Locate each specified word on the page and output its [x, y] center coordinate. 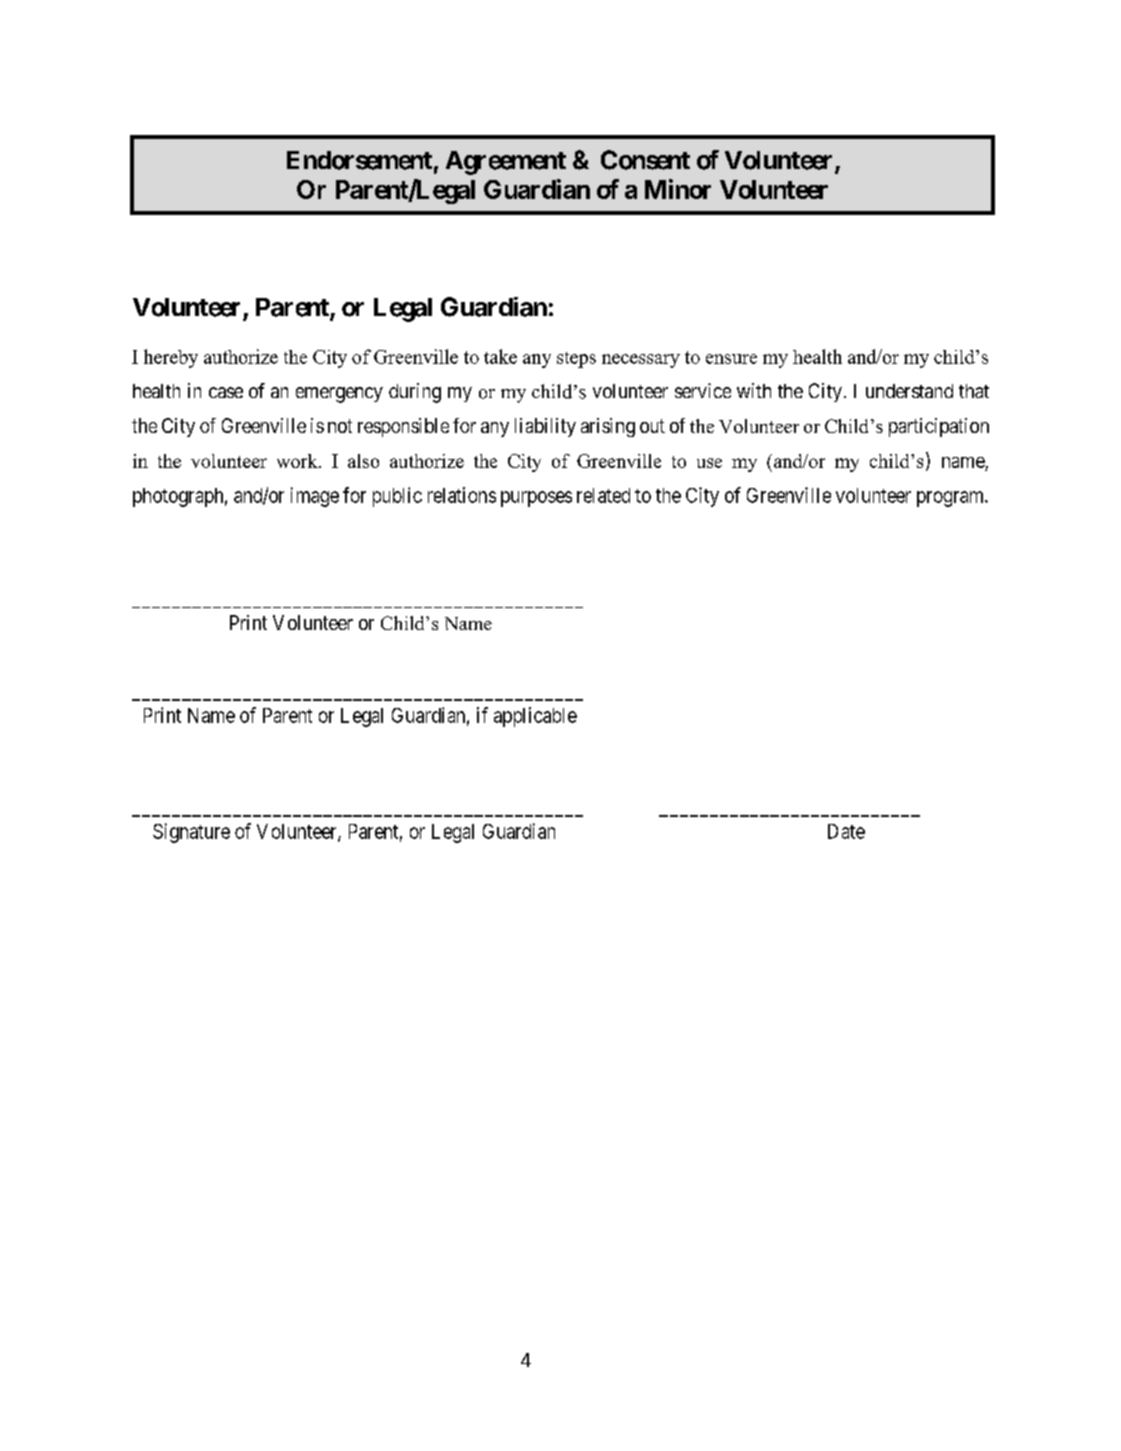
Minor [678, 189]
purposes [536, 499]
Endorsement [359, 160]
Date [846, 831]
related [603, 495]
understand [909, 391]
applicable [535, 717]
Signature [191, 833]
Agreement [506, 163]
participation [939, 427]
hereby [171, 358]
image [315, 497]
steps [576, 360]
